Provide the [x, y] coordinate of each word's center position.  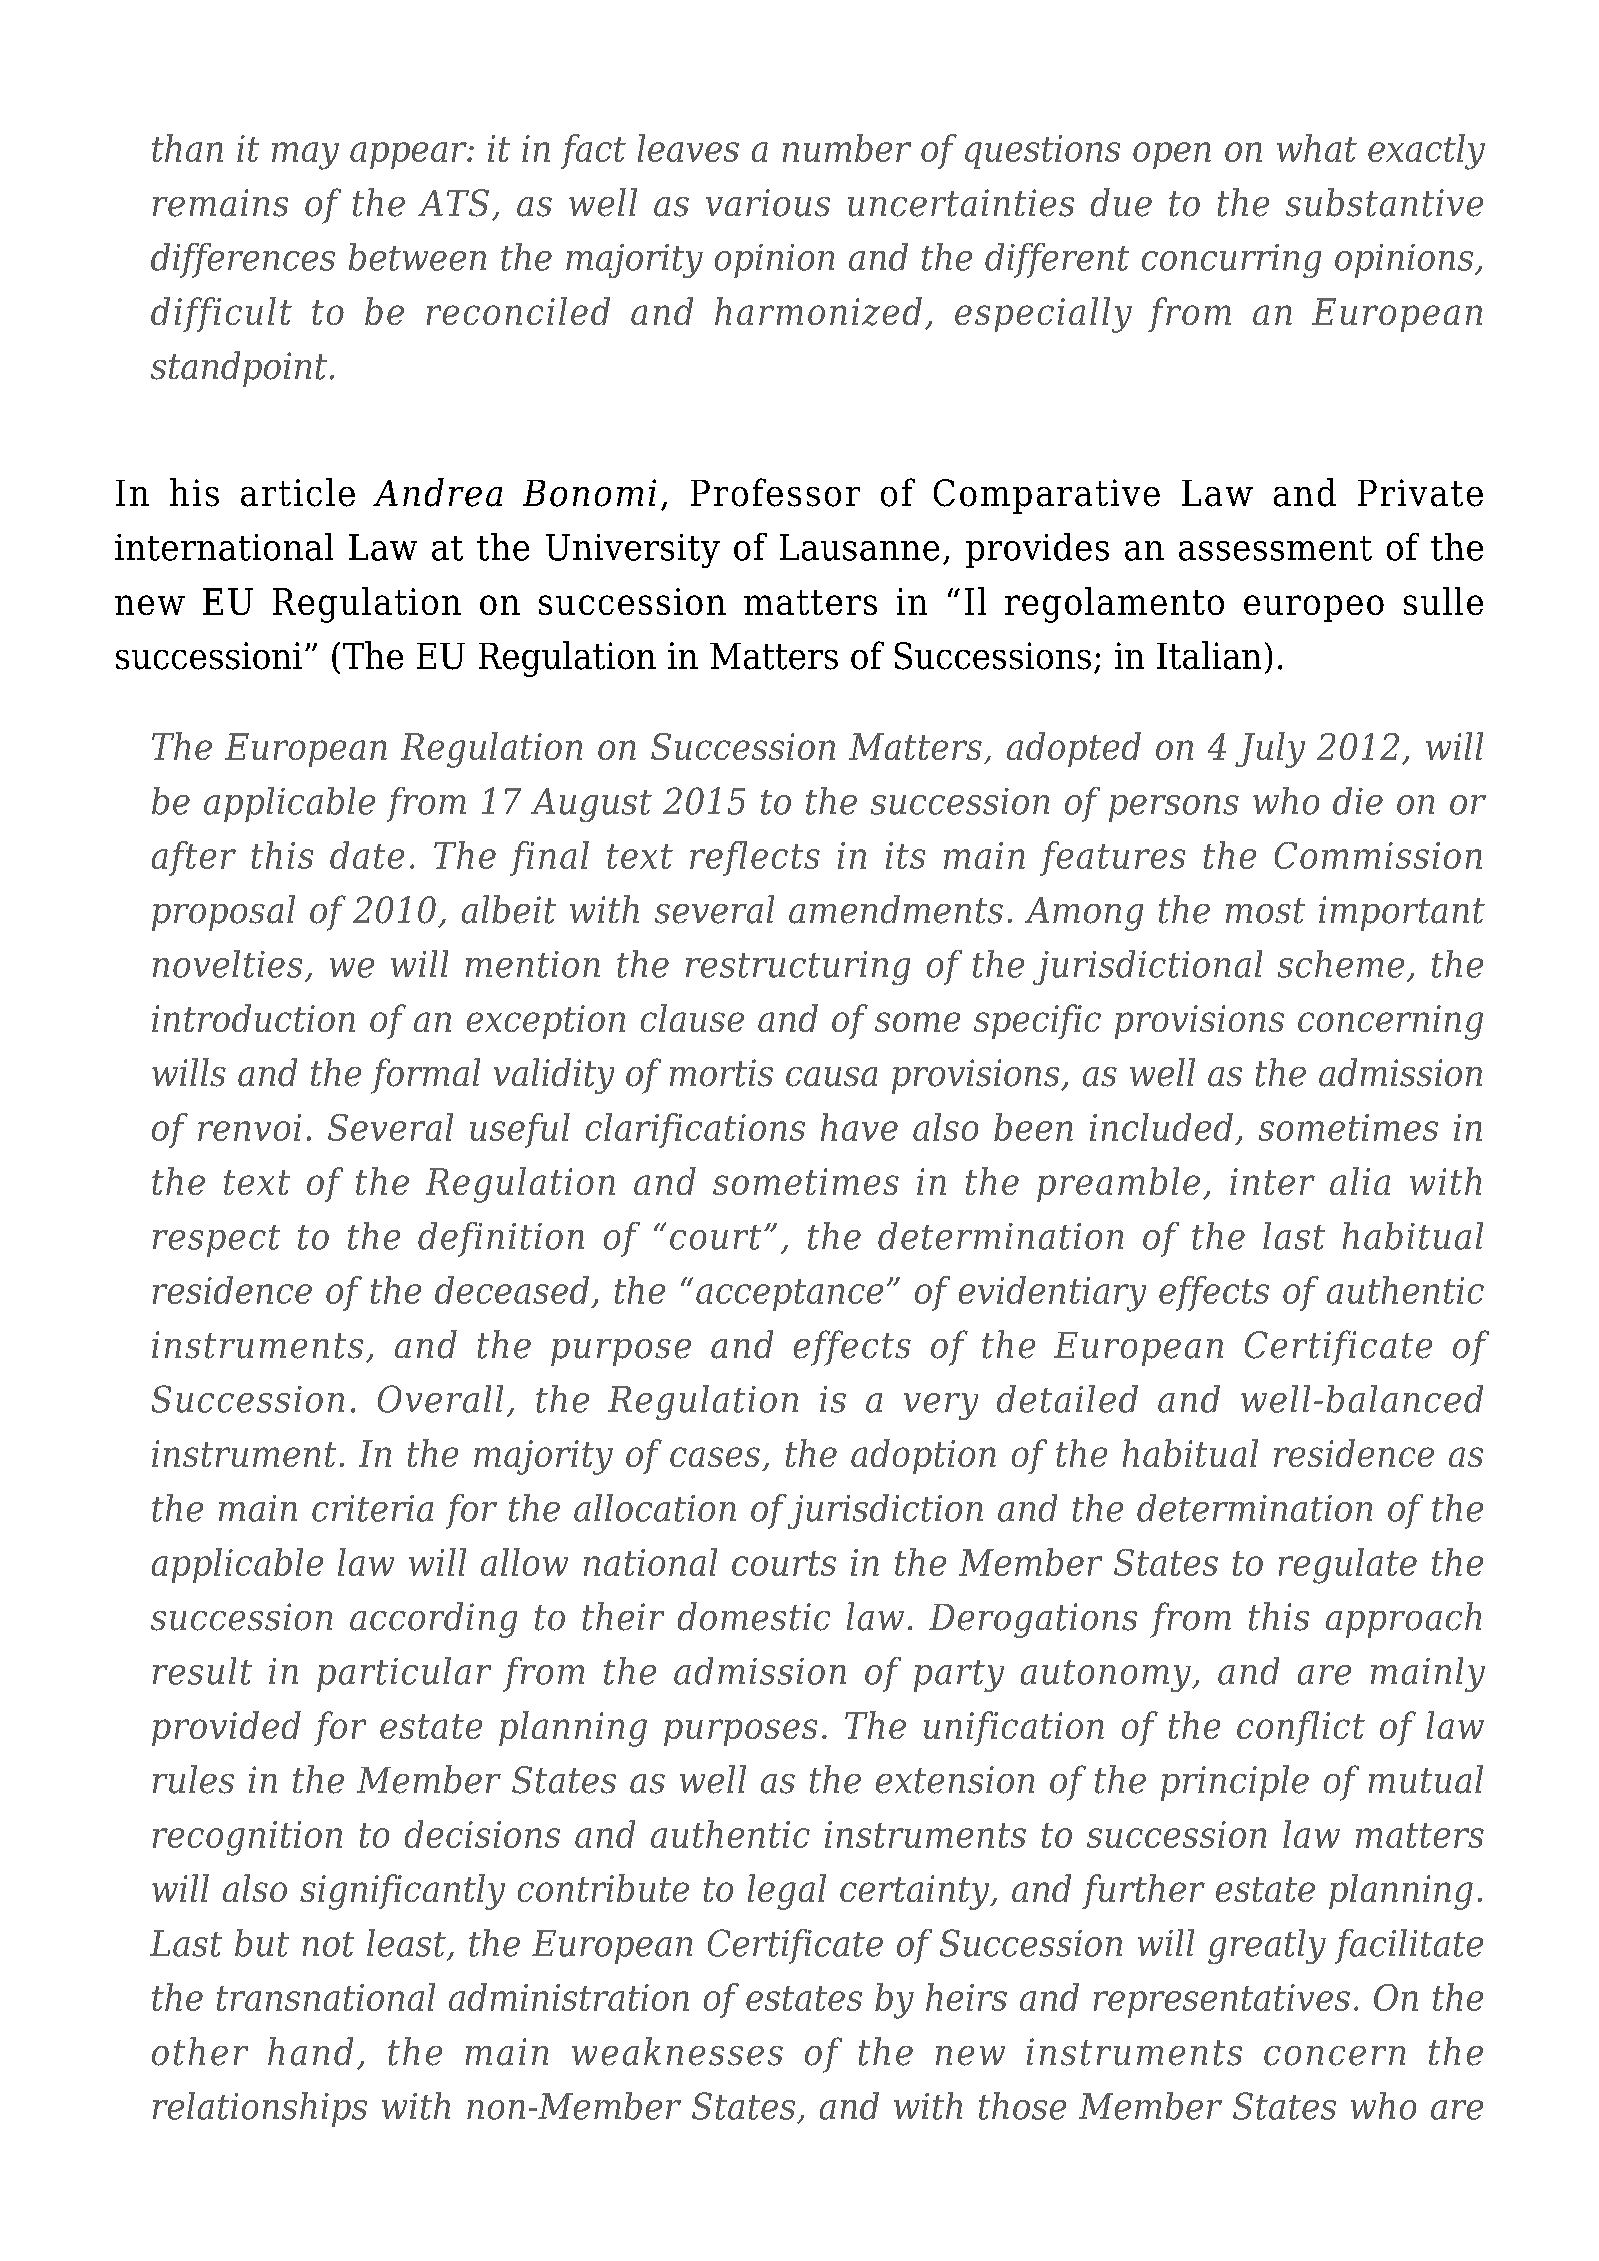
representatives [1222, 2001]
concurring [1231, 261]
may [305, 156]
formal [425, 1076]
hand [310, 2051]
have [859, 1127]
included [1161, 1127]
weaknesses [677, 2051]
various [768, 203]
